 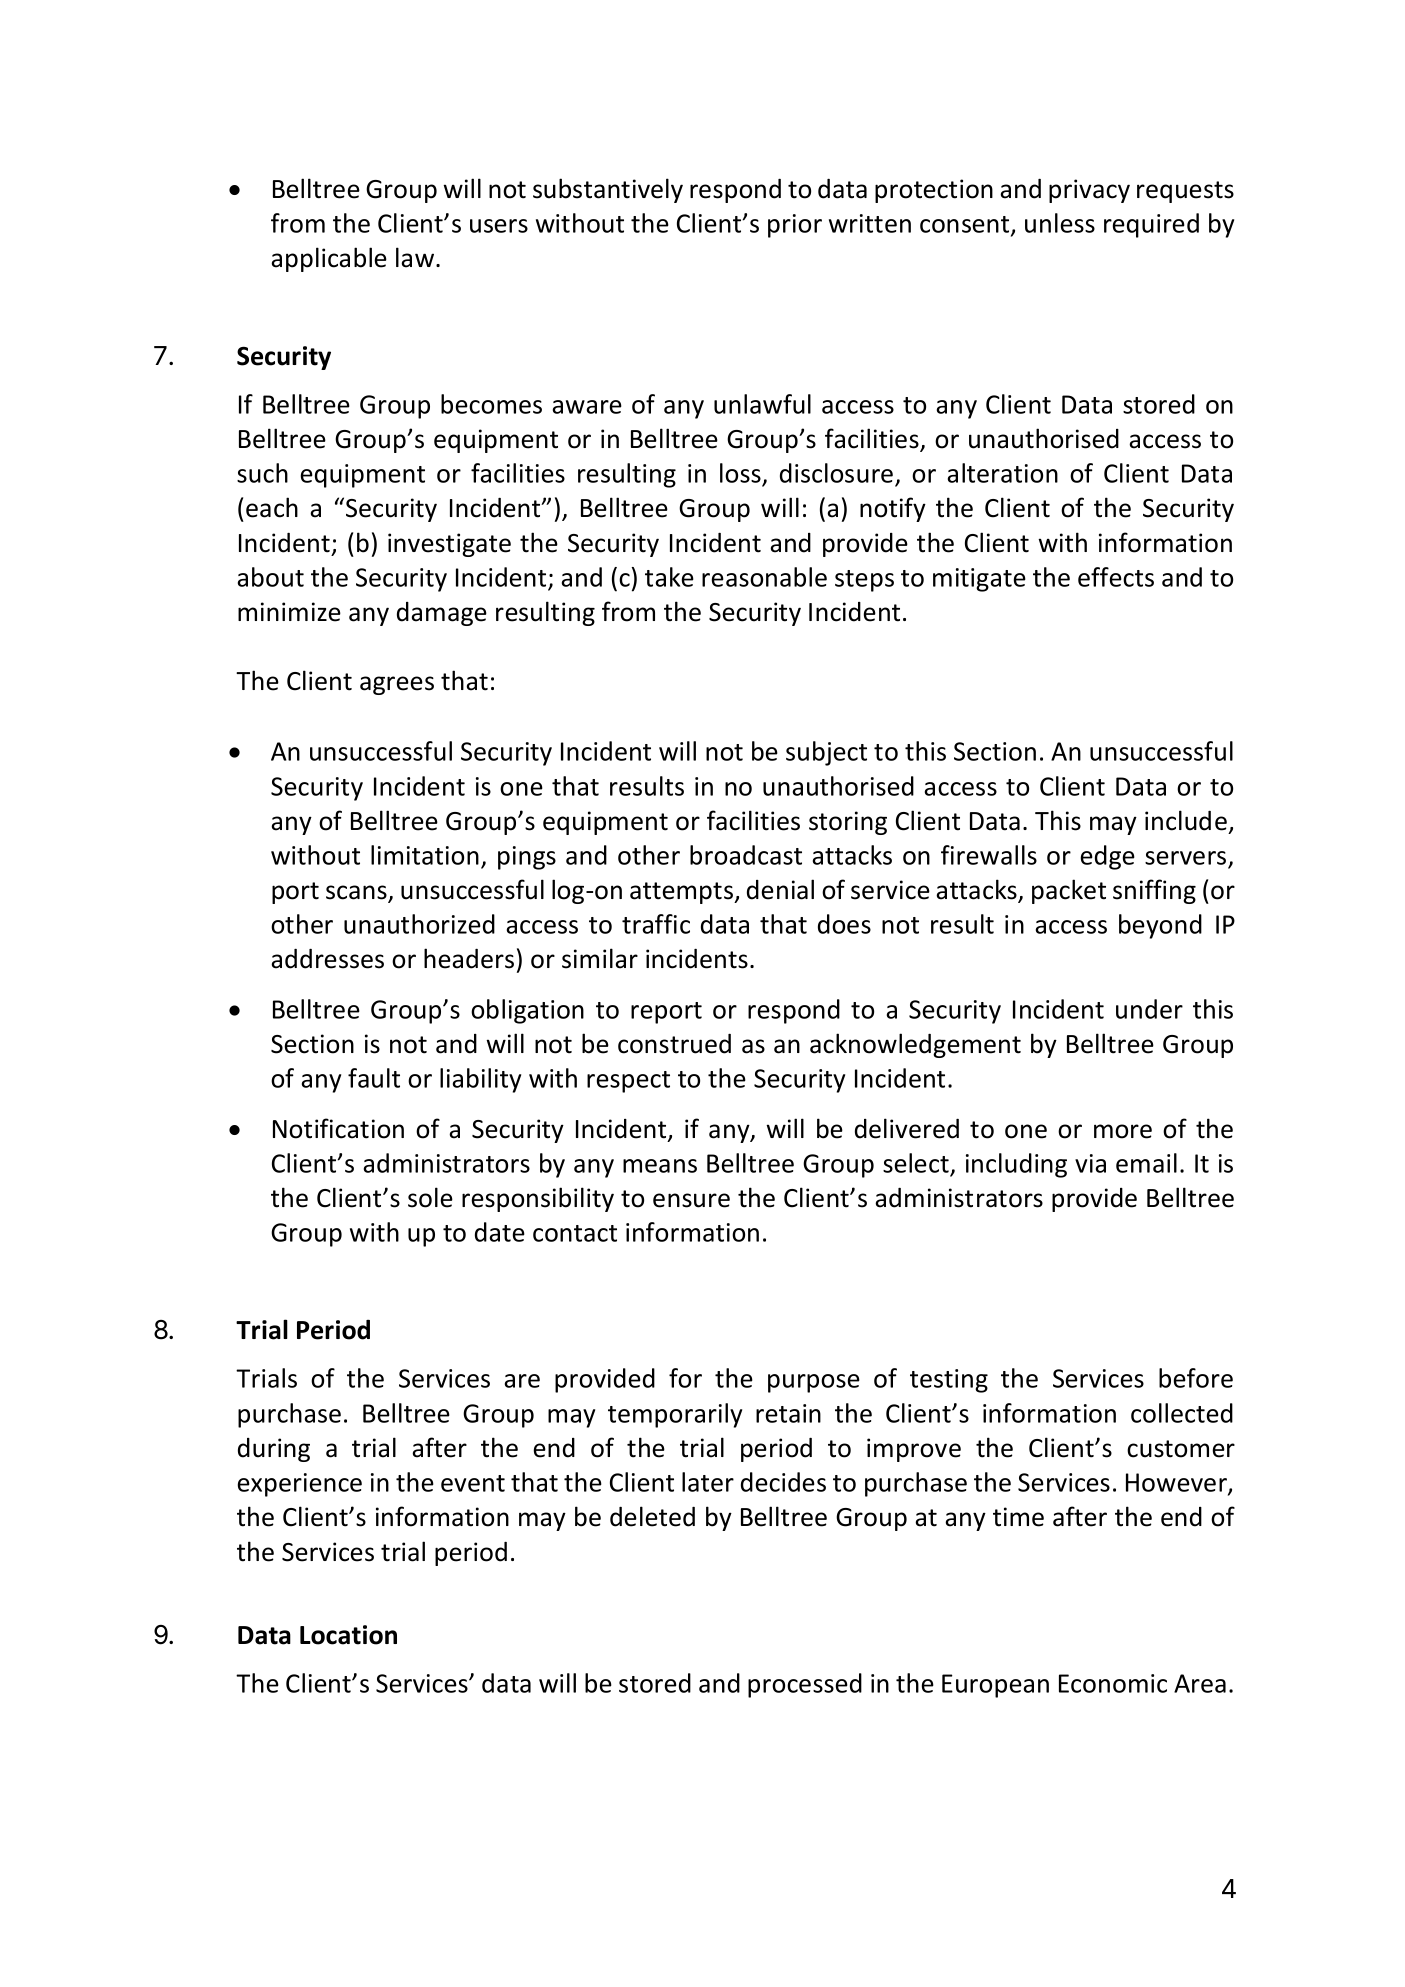 What do you see at coordinates (1113, 1683) in the screenshot?
I see `Economic` at bounding box center [1113, 1683].
